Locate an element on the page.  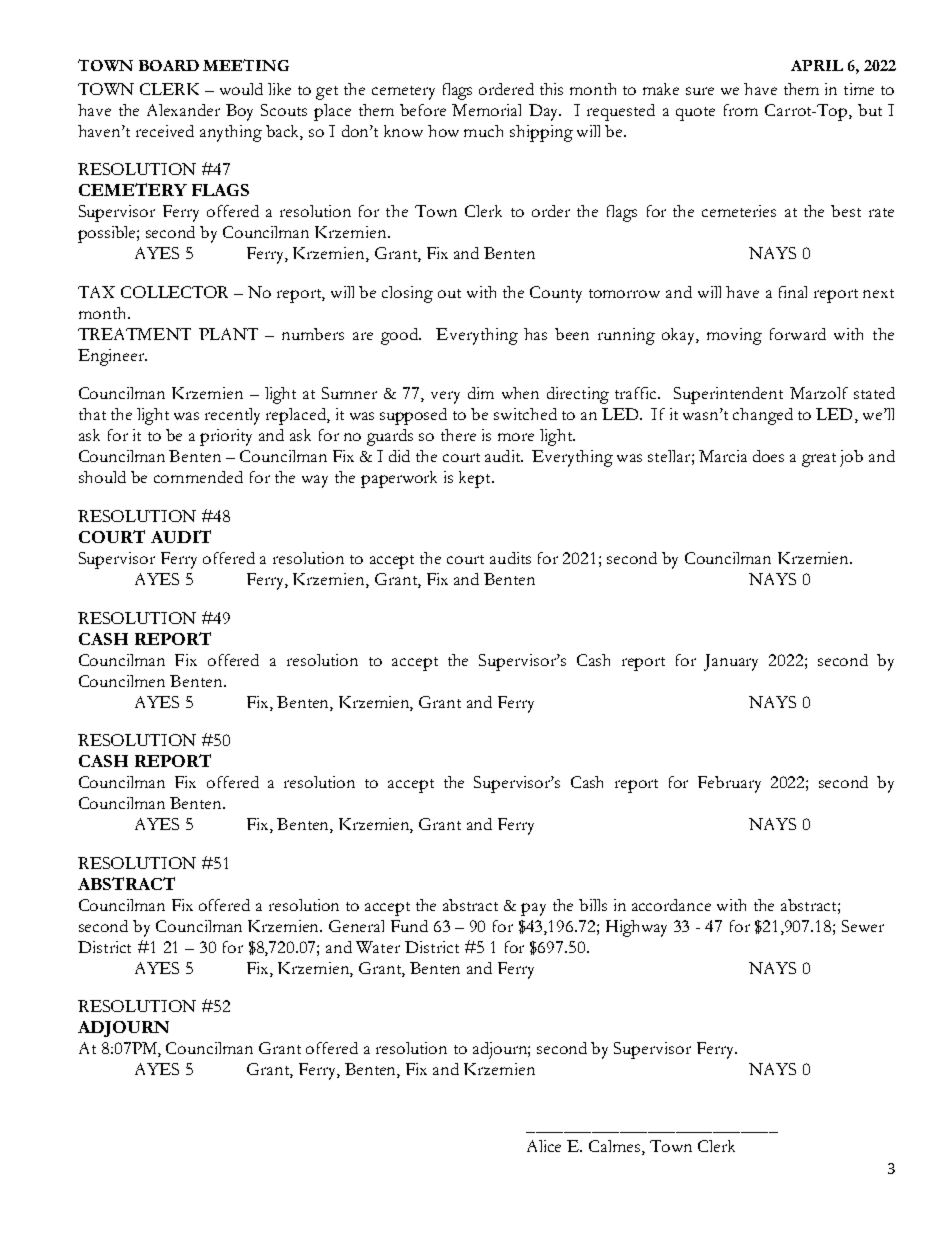
Sewer is located at coordinates (863, 926).
